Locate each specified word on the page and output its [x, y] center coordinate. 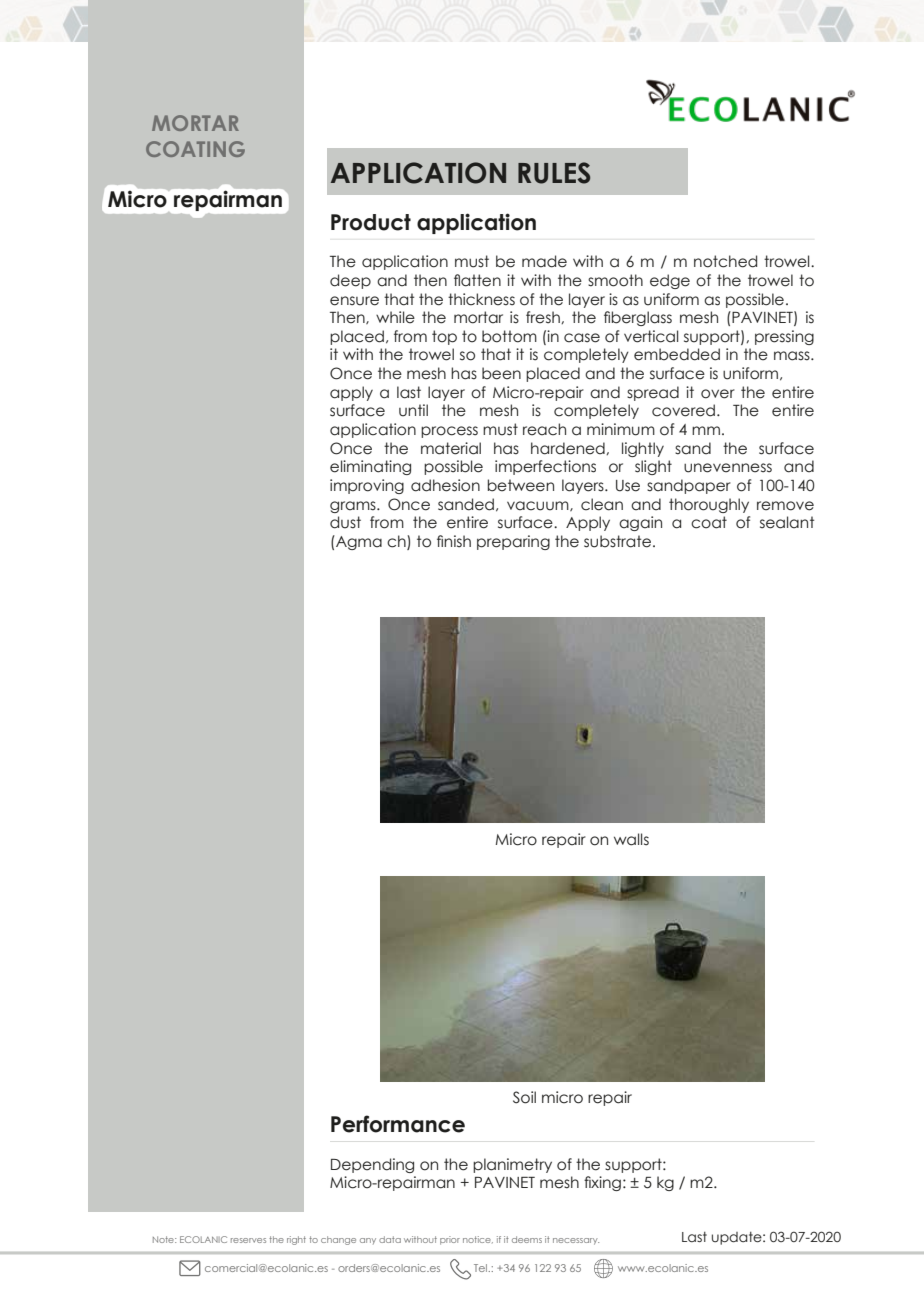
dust [345, 522]
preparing [513, 542]
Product [371, 222]
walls [631, 839]
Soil [524, 1097]
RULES [554, 173]
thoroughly [709, 505]
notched [725, 261]
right [296, 1240]
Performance [398, 1124]
